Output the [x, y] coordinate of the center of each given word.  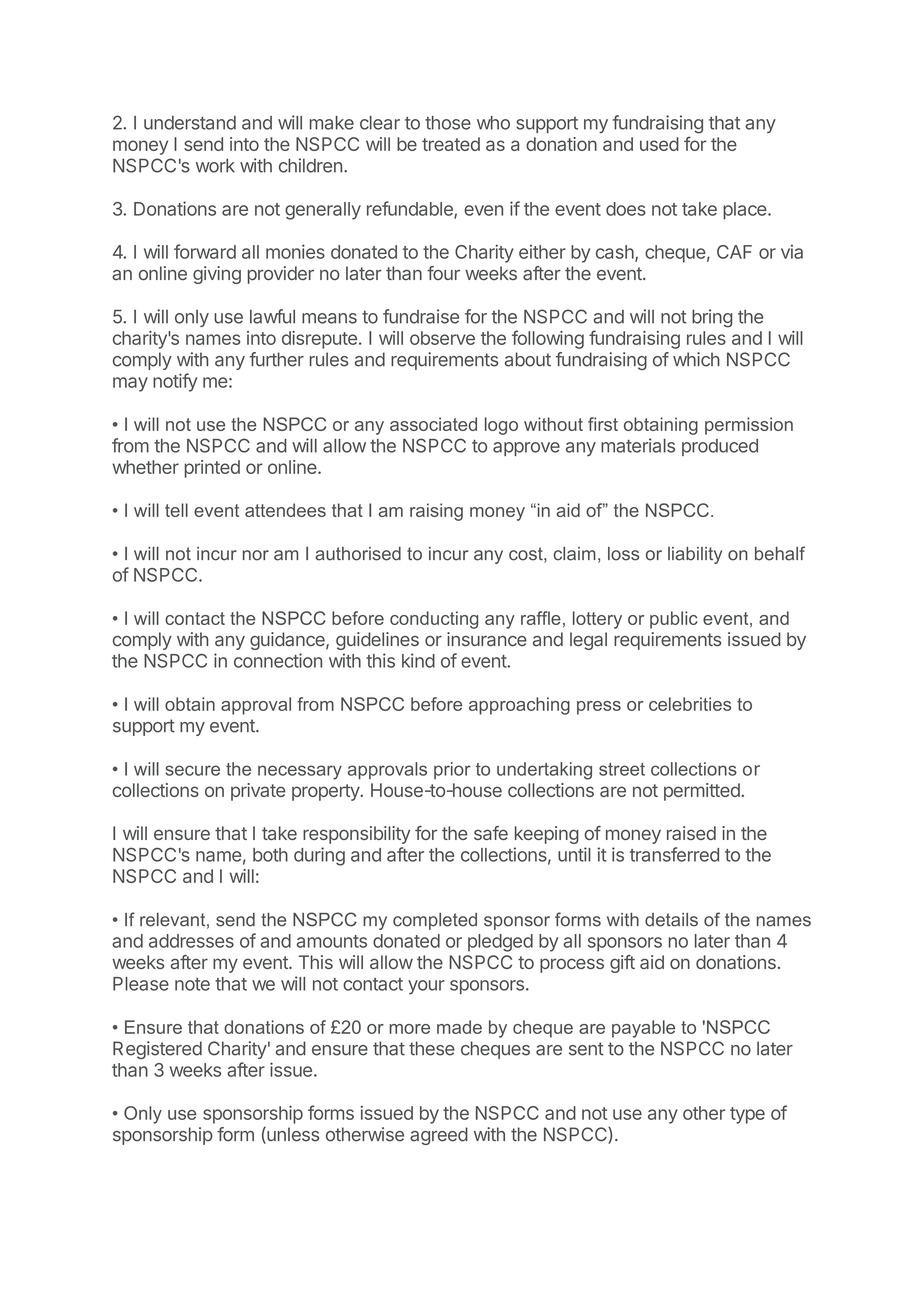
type [747, 1115]
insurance [487, 639]
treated [451, 144]
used [659, 144]
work [215, 166]
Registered [157, 1050]
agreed [439, 1136]
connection [278, 660]
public [673, 620]
